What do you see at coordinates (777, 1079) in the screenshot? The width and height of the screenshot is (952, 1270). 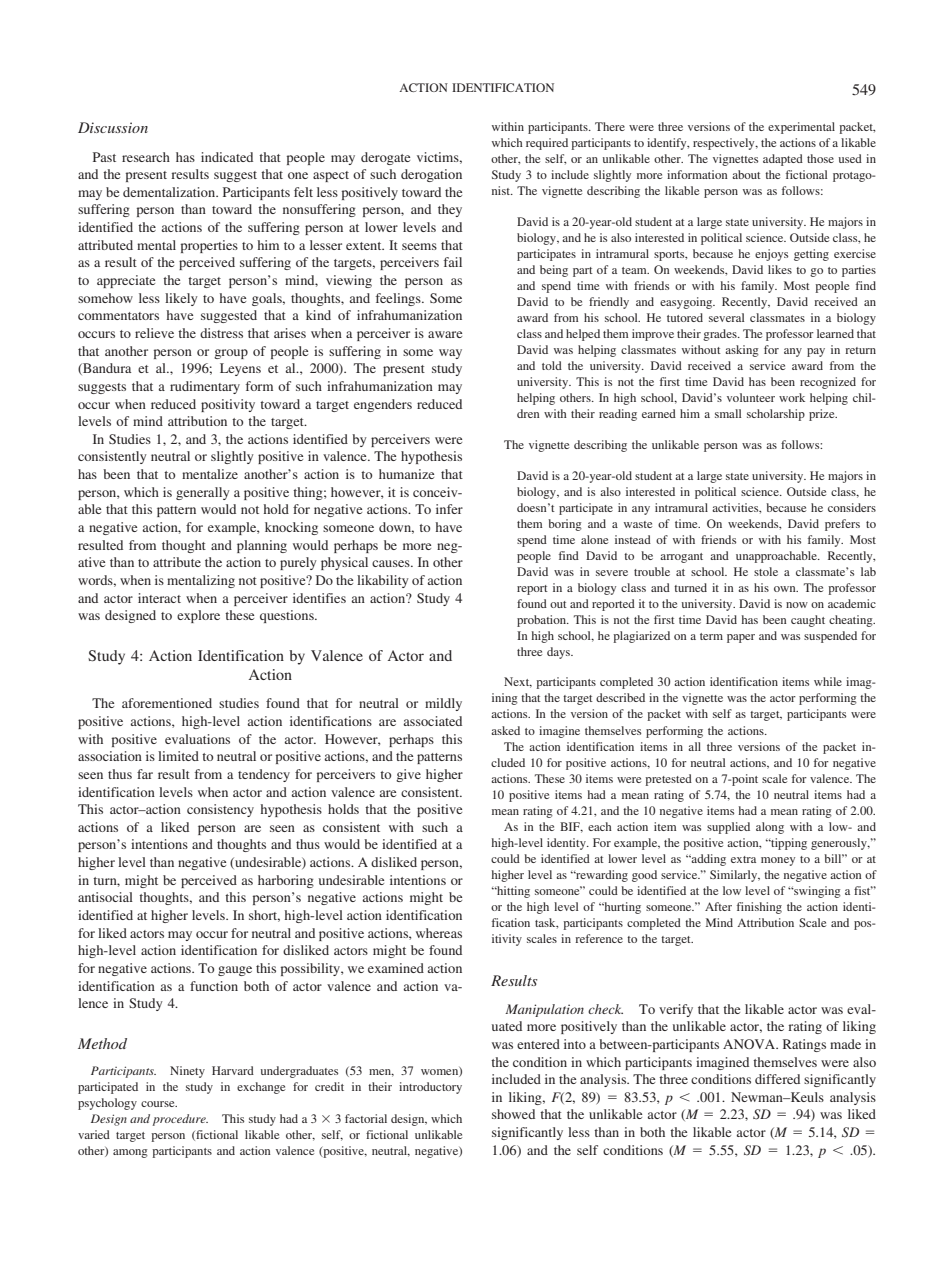 I see `differed` at bounding box center [777, 1079].
